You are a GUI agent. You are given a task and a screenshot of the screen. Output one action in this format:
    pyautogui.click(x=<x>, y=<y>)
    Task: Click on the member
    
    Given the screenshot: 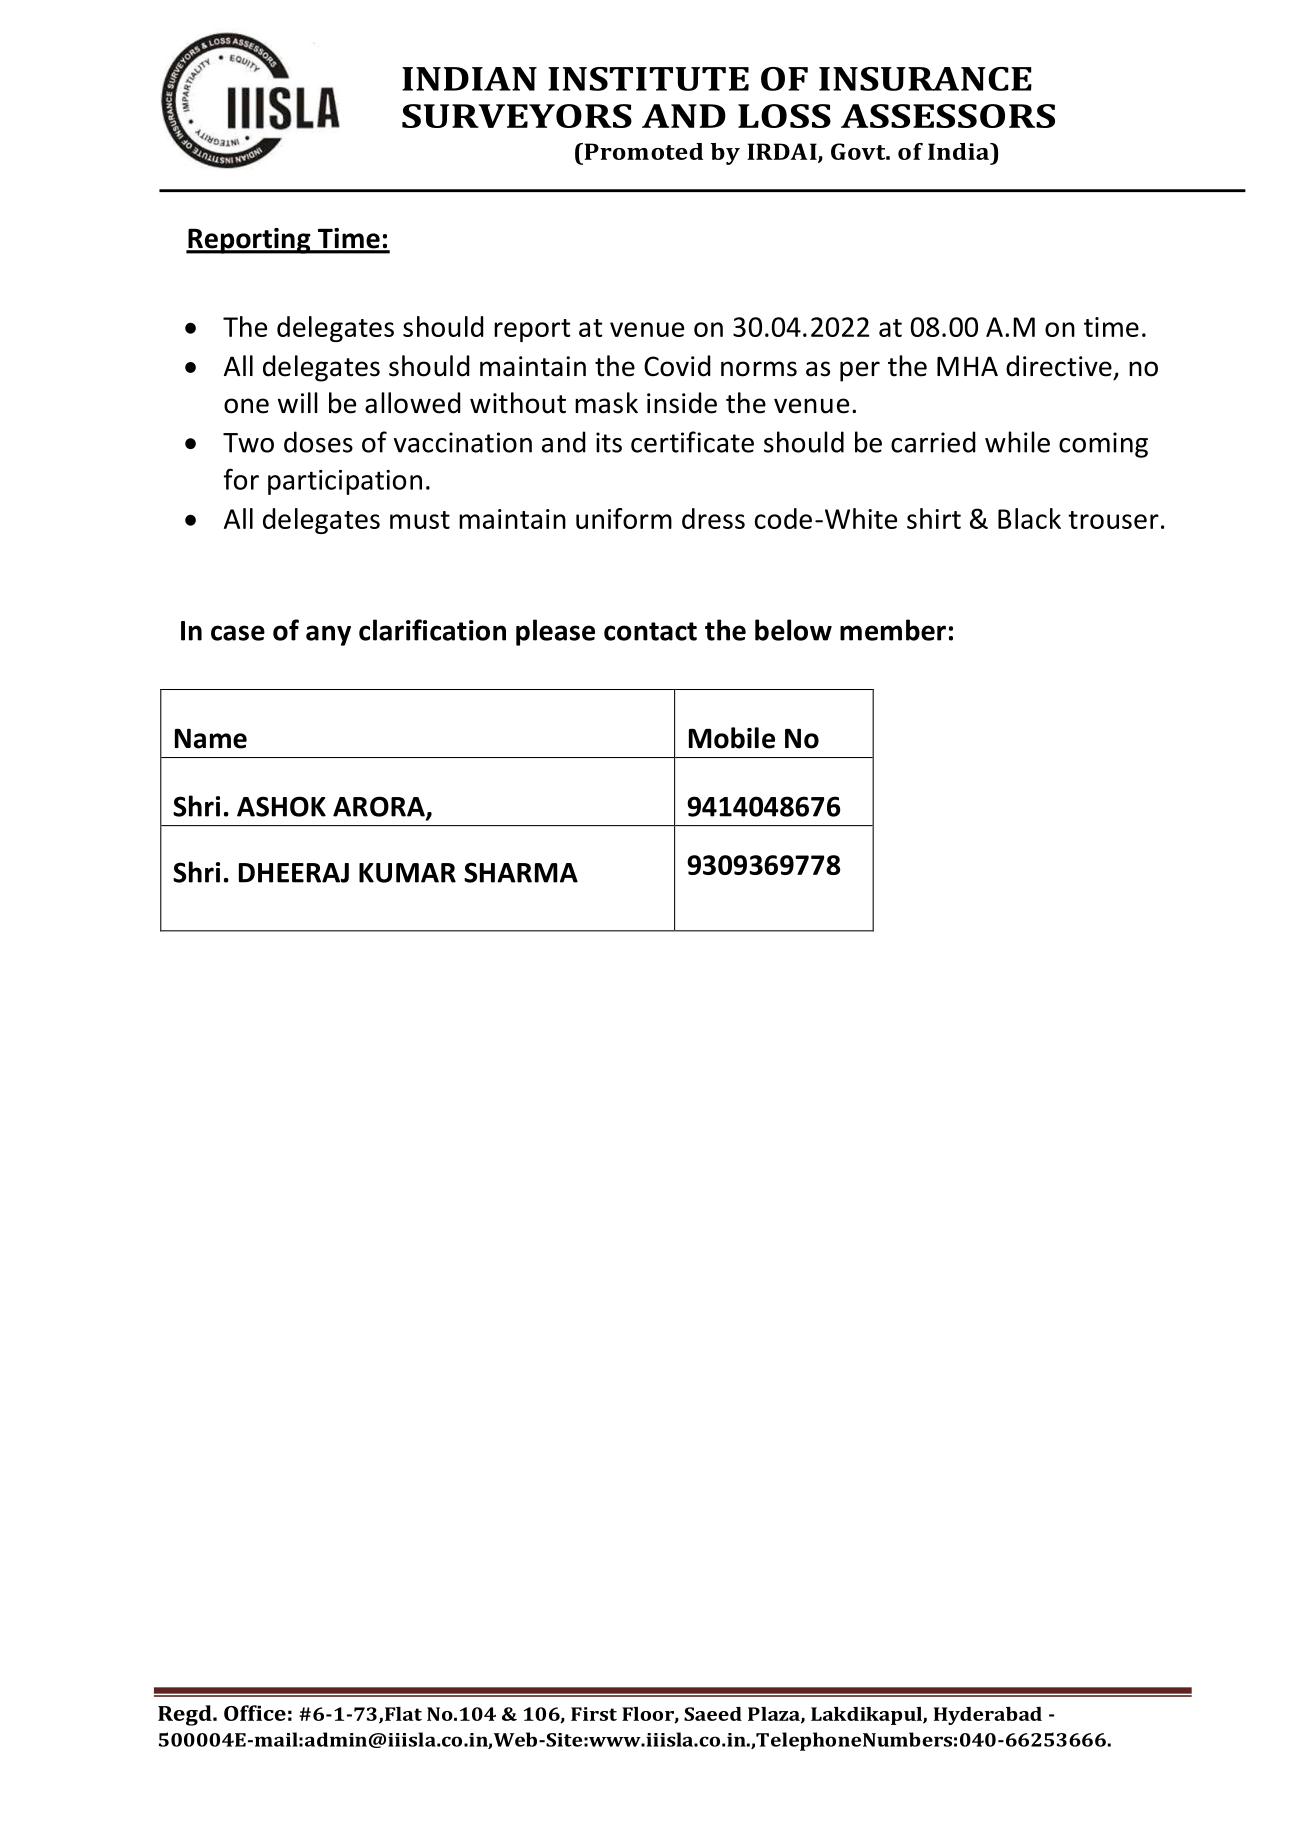 What is the action you would take?
    pyautogui.click(x=893, y=630)
